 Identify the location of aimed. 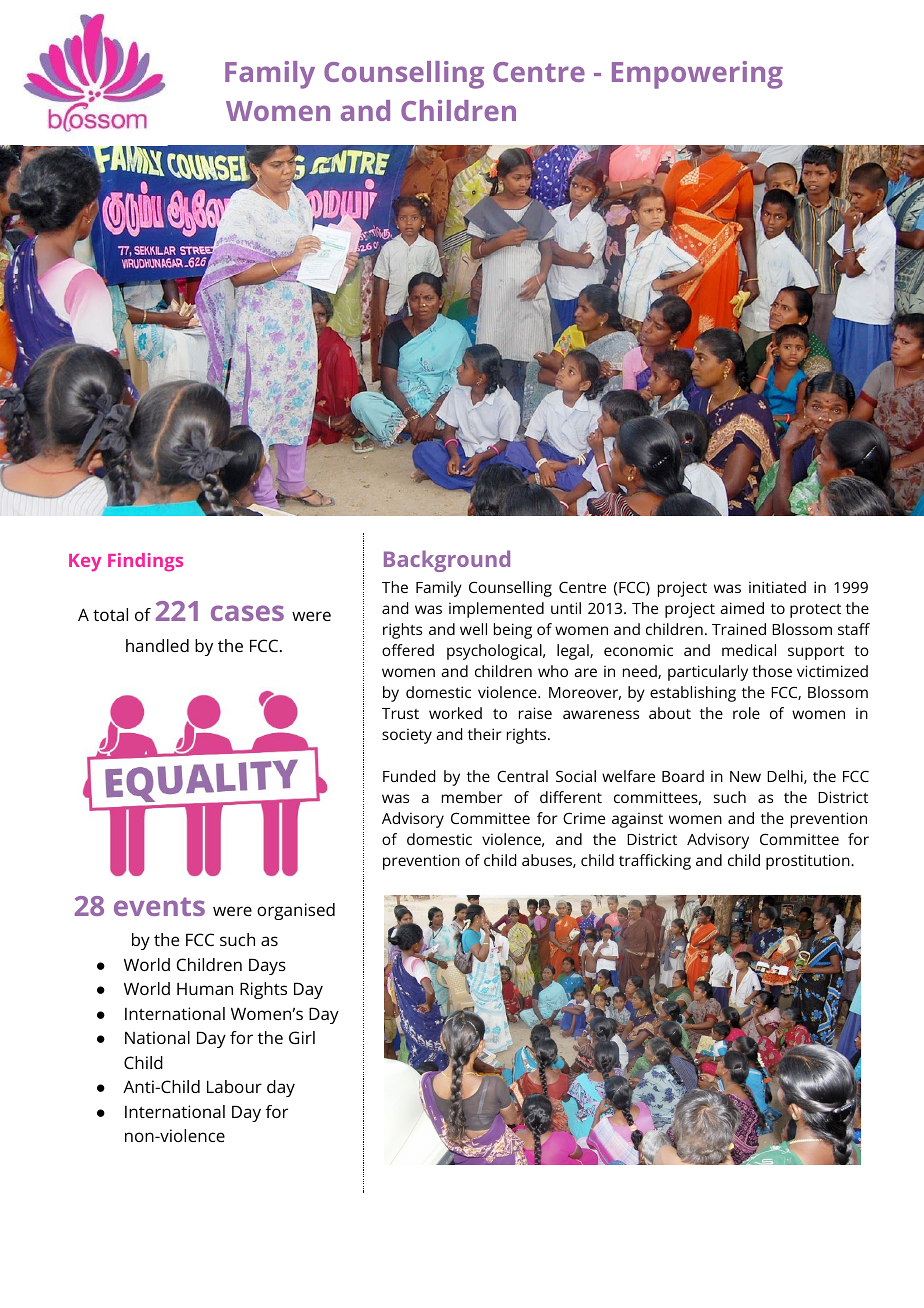
(742, 608).
